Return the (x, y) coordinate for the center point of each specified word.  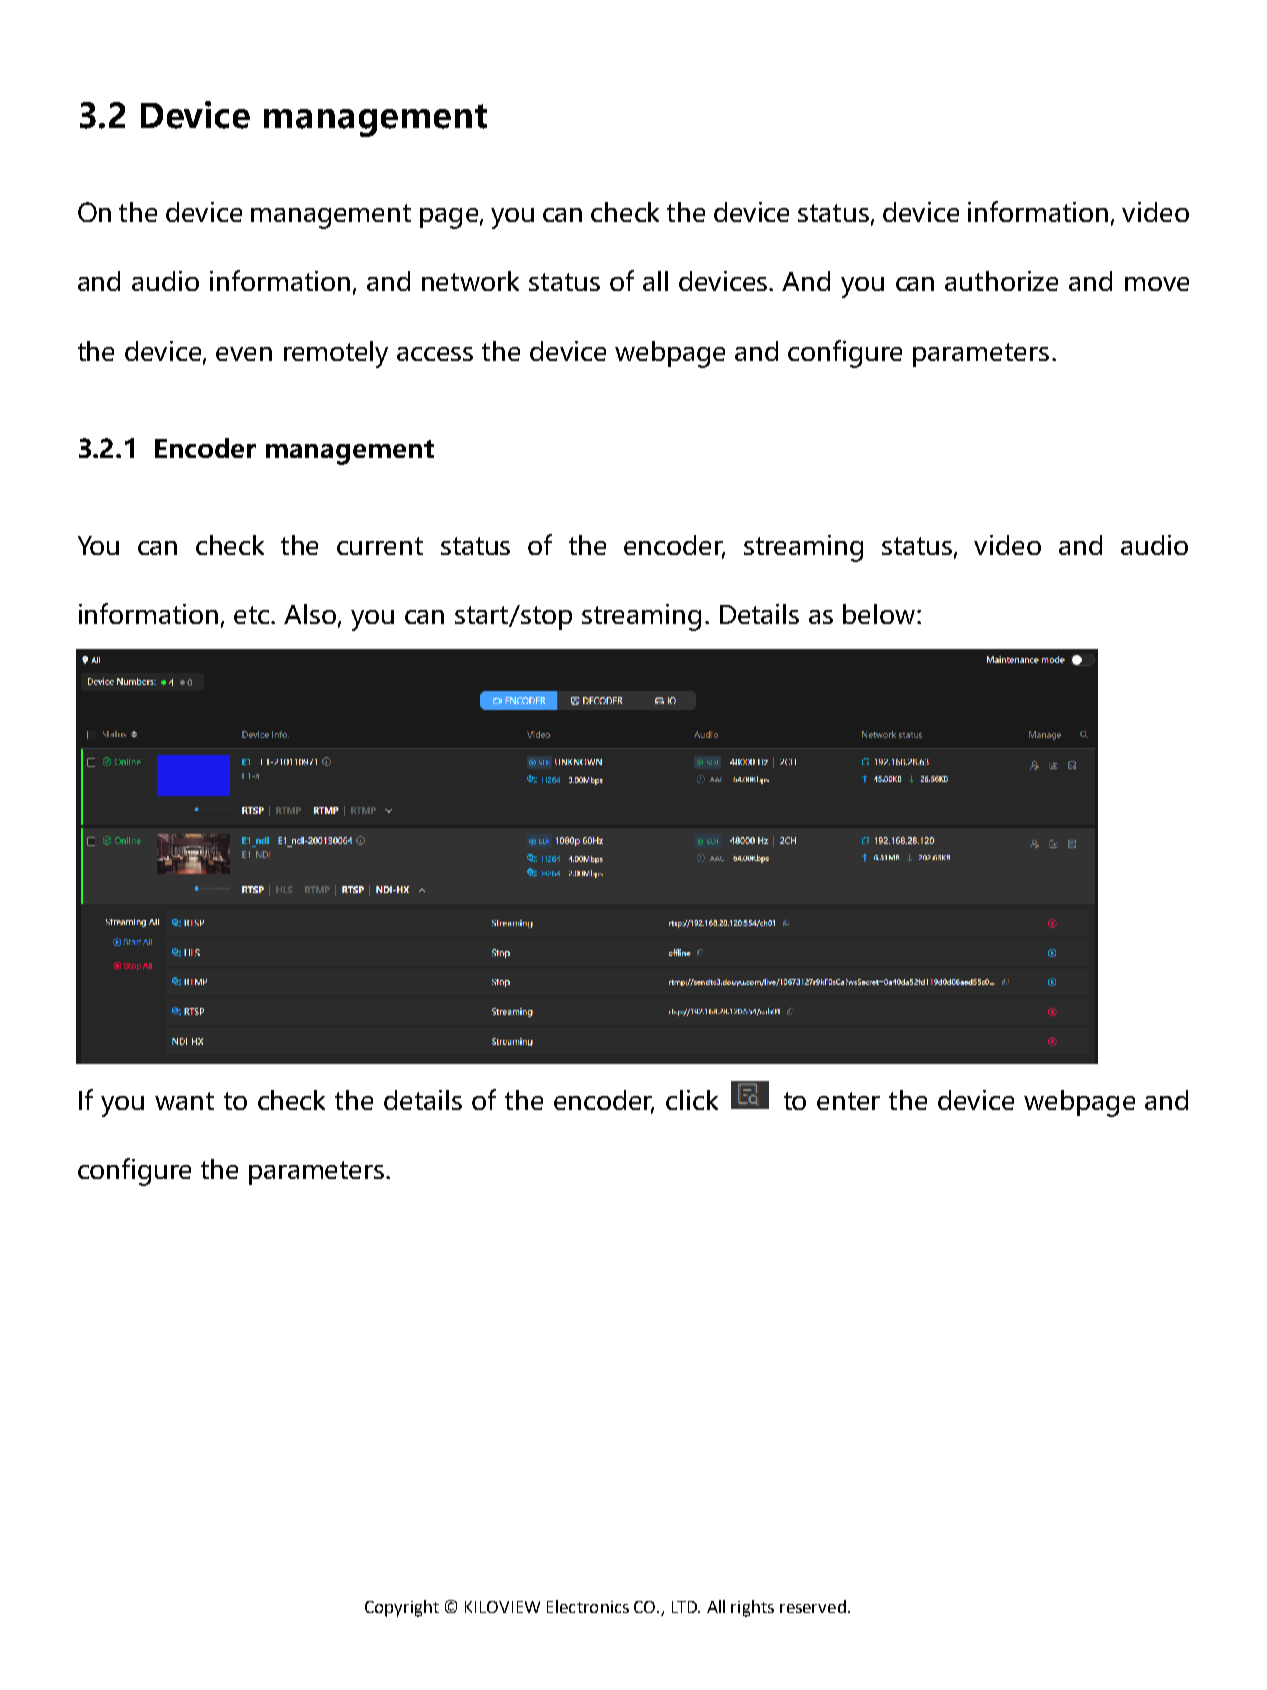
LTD (686, 1607)
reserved (813, 1606)
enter (848, 1101)
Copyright (402, 1608)
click (692, 1100)
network (470, 281)
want (184, 1101)
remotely (336, 354)
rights (752, 1608)
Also (310, 614)
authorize (1001, 281)
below (880, 614)
